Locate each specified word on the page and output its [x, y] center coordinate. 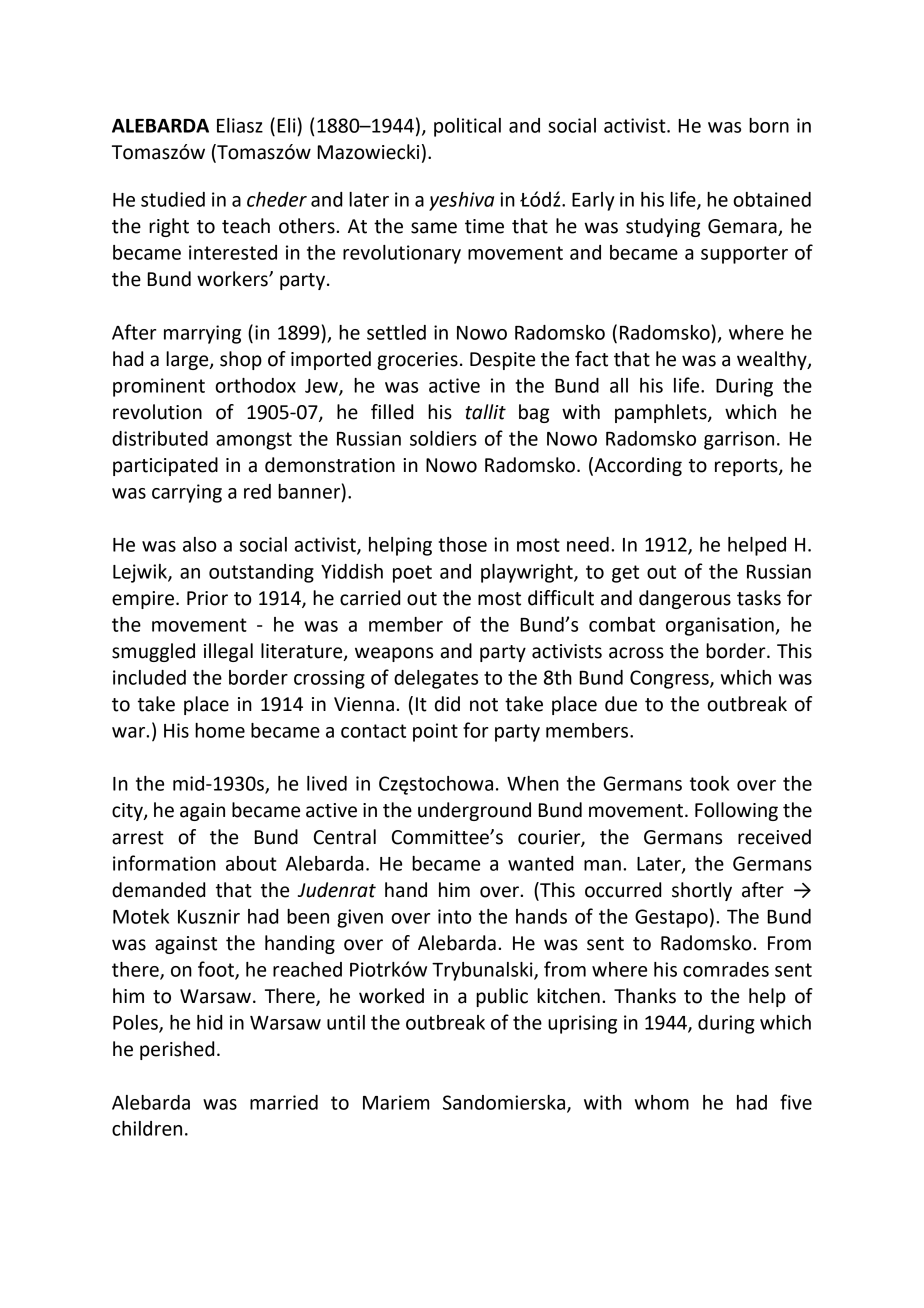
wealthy [773, 360]
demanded [158, 890]
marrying [202, 334]
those [462, 544]
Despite [502, 361]
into [455, 916]
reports [747, 467]
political [467, 127]
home [220, 730]
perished [177, 1050]
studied [173, 199]
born [769, 125]
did [447, 704]
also [200, 544]
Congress [670, 679]
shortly [702, 891]
